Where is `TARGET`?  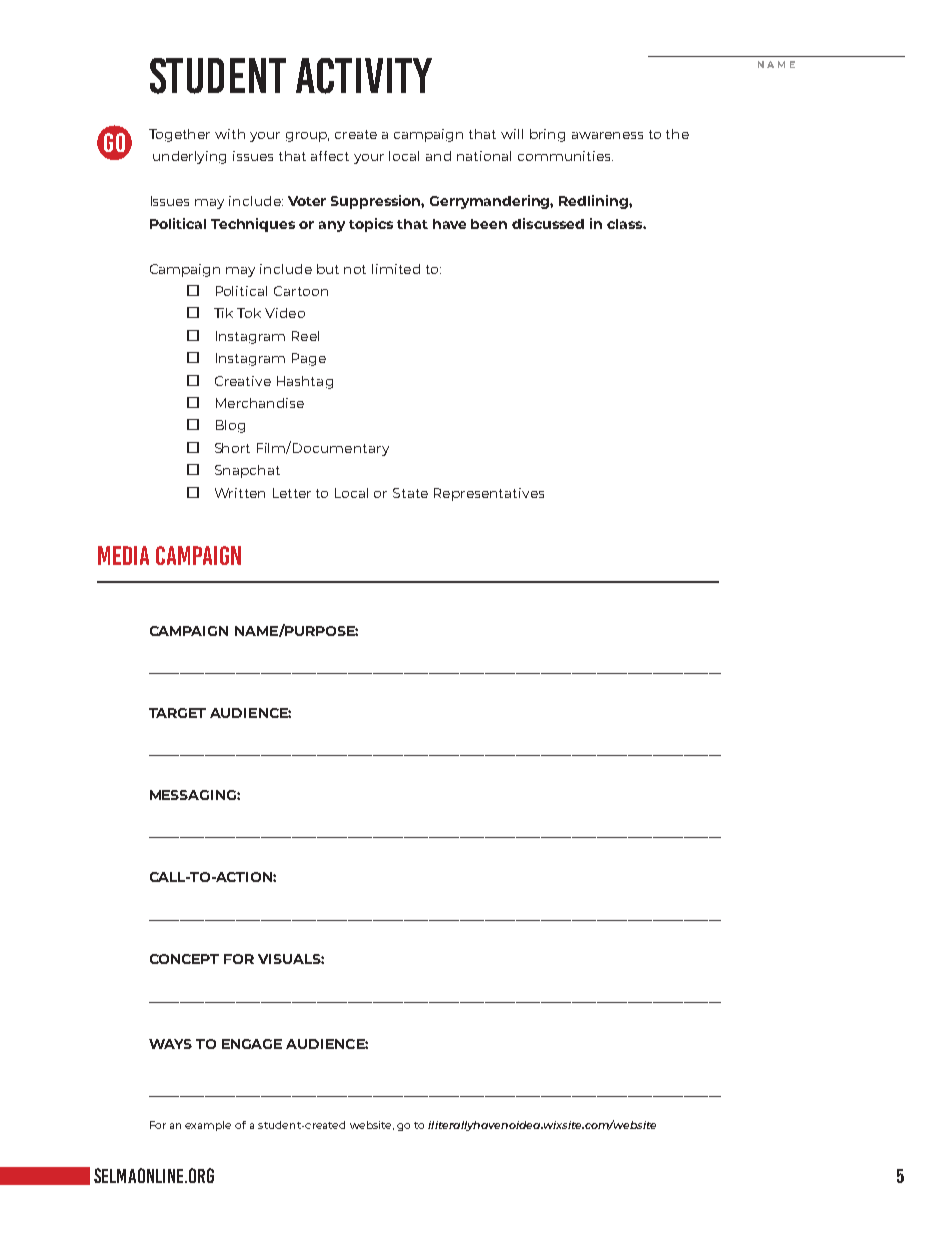
TARGET is located at coordinates (177, 713).
